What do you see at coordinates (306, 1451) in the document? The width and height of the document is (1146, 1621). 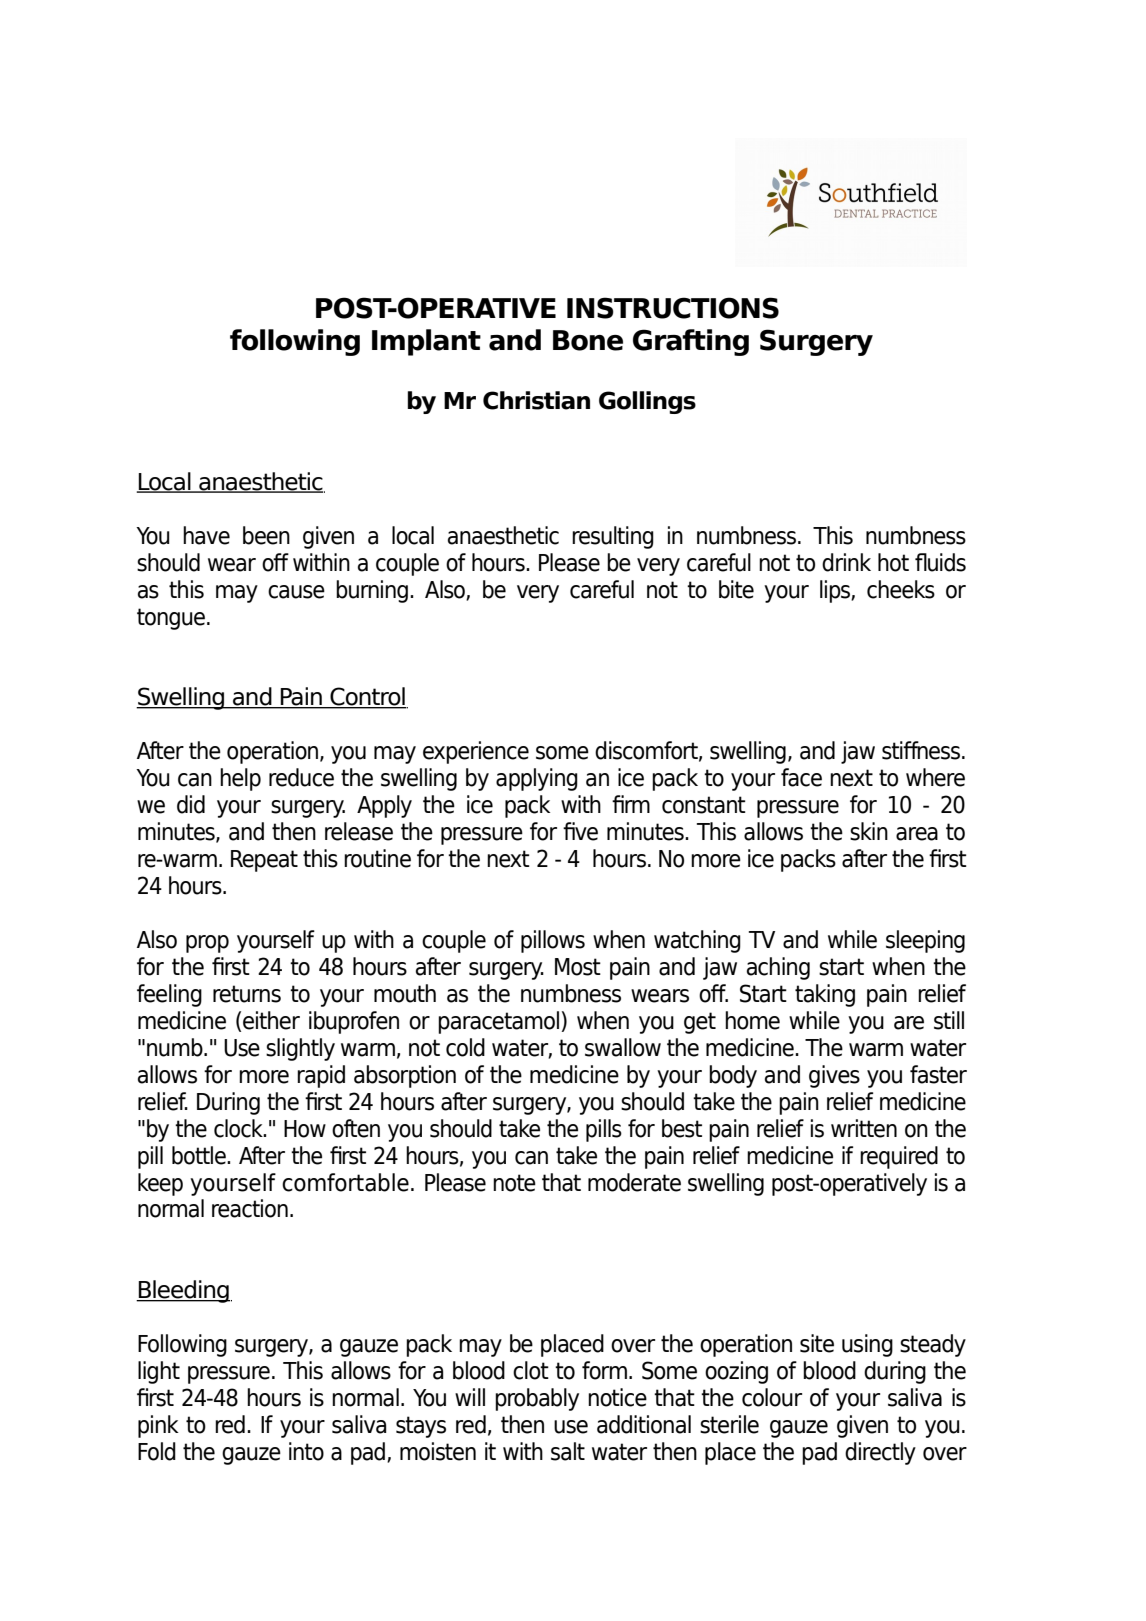 I see `into` at bounding box center [306, 1451].
